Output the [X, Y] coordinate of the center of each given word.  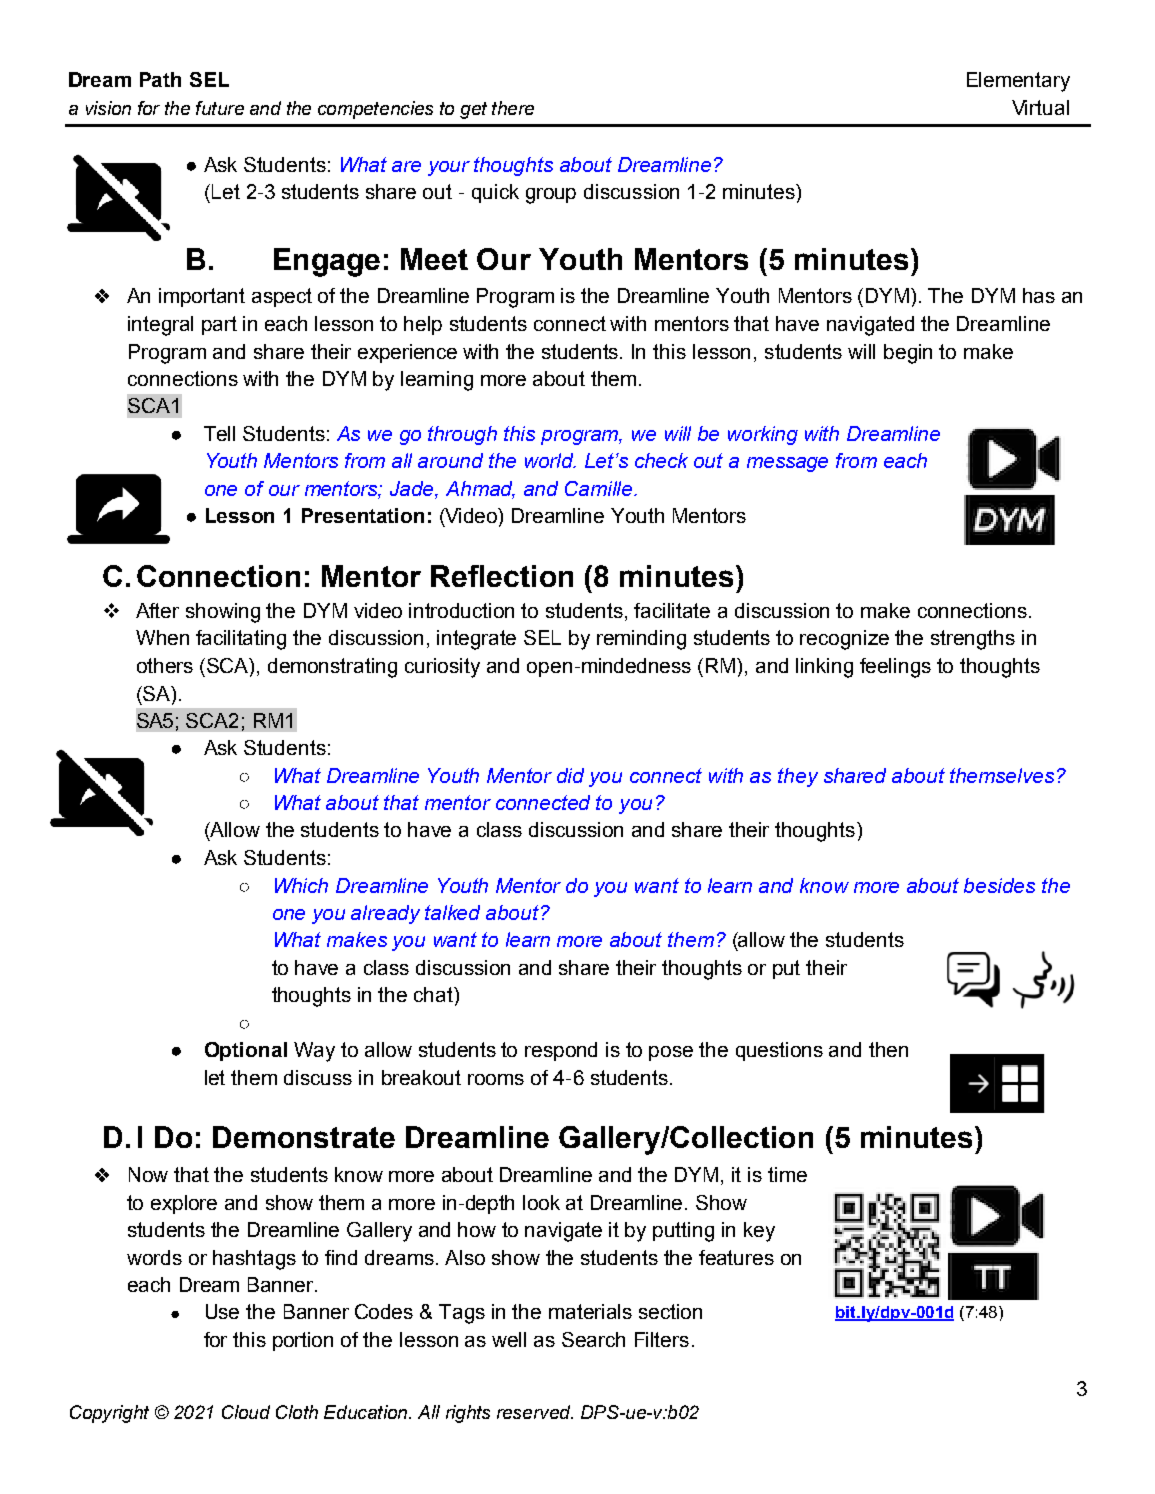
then [888, 1049]
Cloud [246, 1412]
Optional [246, 1051]
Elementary [1018, 82]
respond [561, 1051]
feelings [895, 668]
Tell [219, 433]
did [570, 775]
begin [908, 354]
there [513, 108]
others [165, 665]
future [220, 108]
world [550, 460]
